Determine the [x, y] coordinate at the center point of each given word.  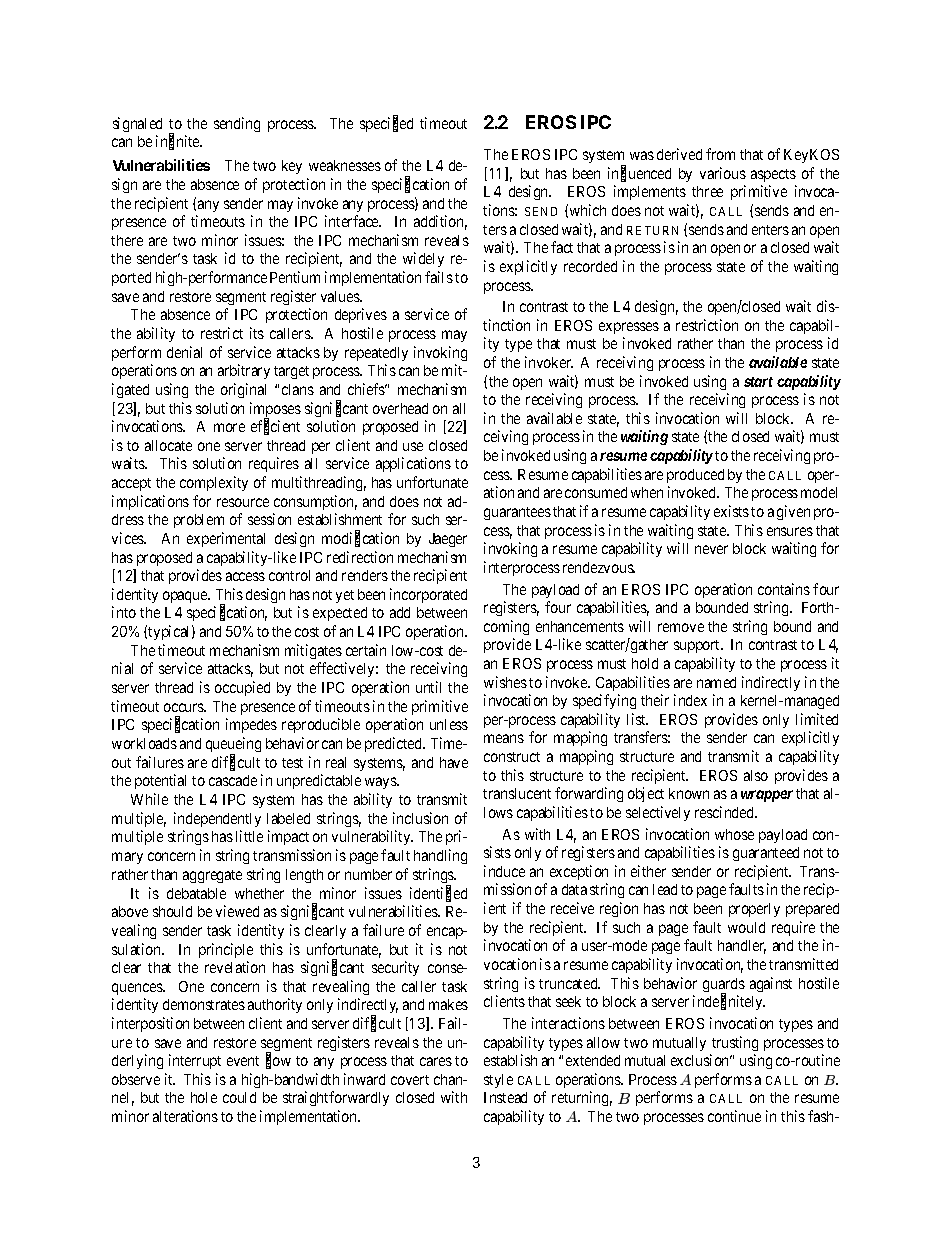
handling [440, 856]
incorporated [428, 595]
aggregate [212, 876]
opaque [186, 597]
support [698, 646]
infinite [179, 142]
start [758, 382]
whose [734, 834]
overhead [400, 408]
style [498, 1081]
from [720, 154]
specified [386, 124]
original [243, 390]
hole [204, 1097]
